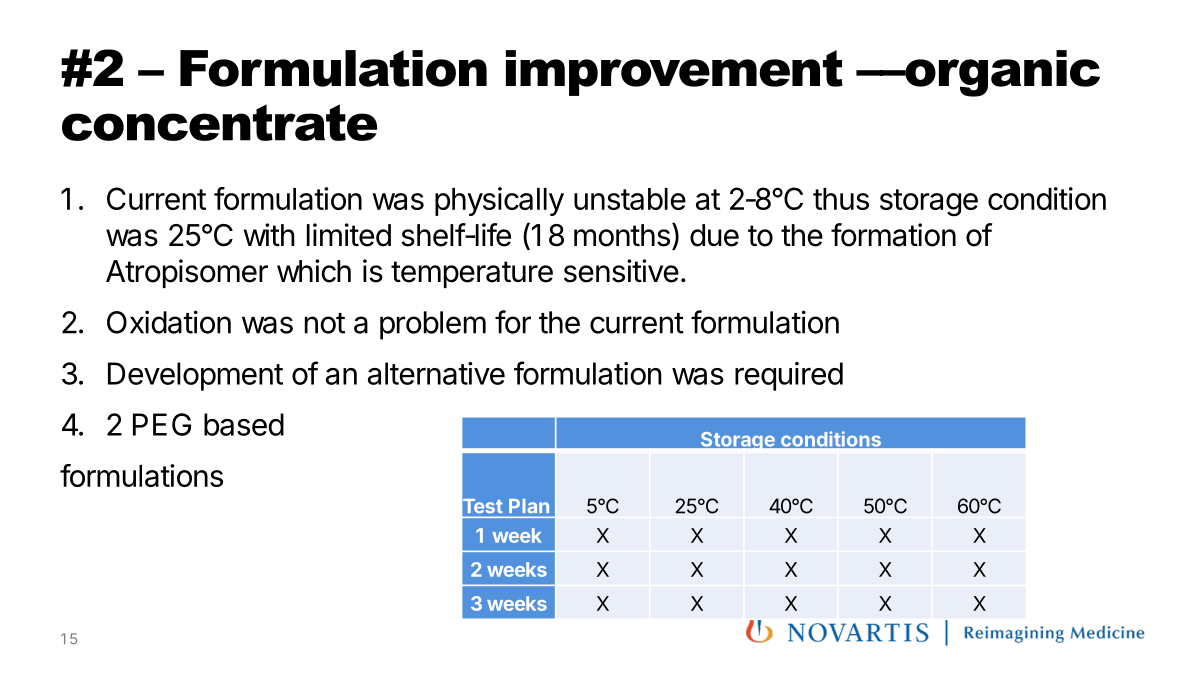 The image size is (1204, 677). I want to click on with, so click(269, 234).
